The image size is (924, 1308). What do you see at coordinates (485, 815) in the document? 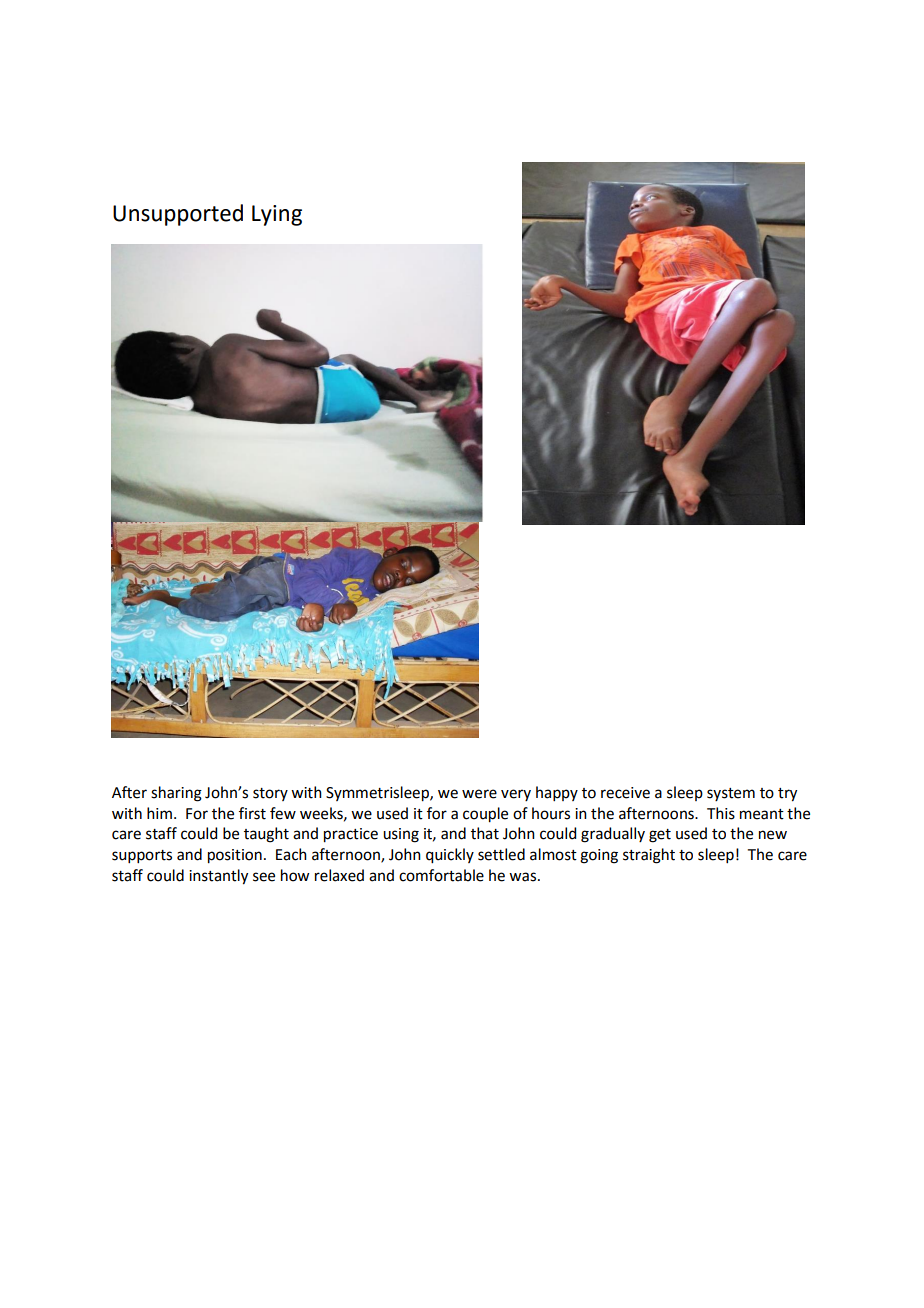
I see `couple` at bounding box center [485, 815].
